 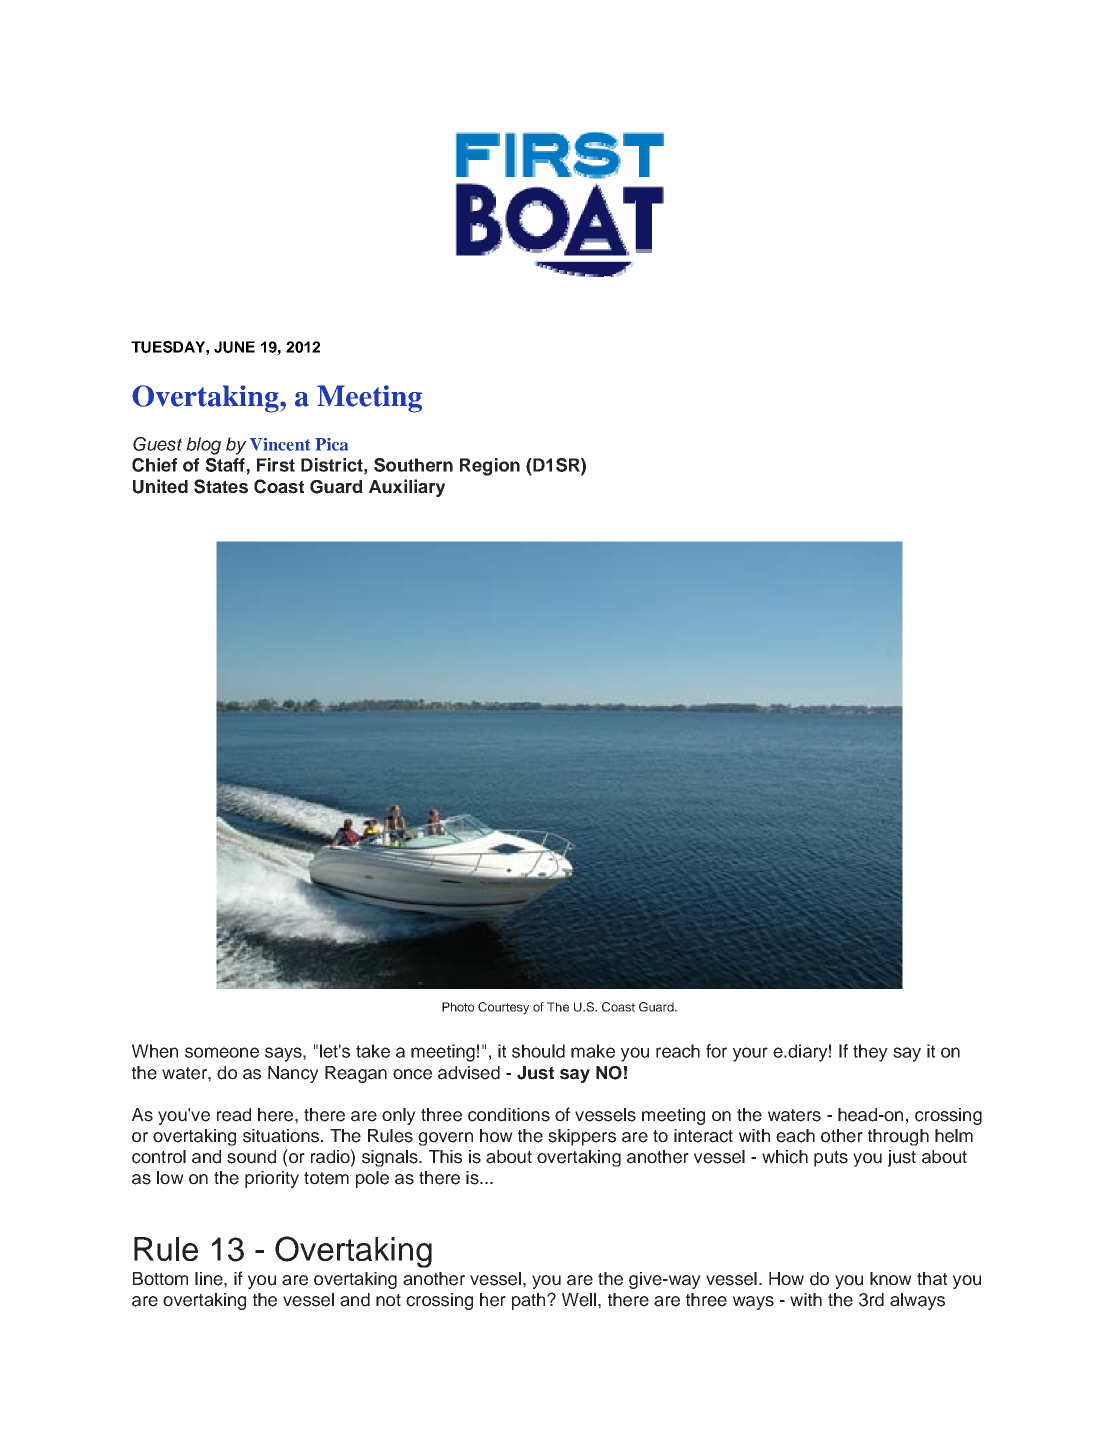 What do you see at coordinates (490, 467) in the document?
I see `Region` at bounding box center [490, 467].
